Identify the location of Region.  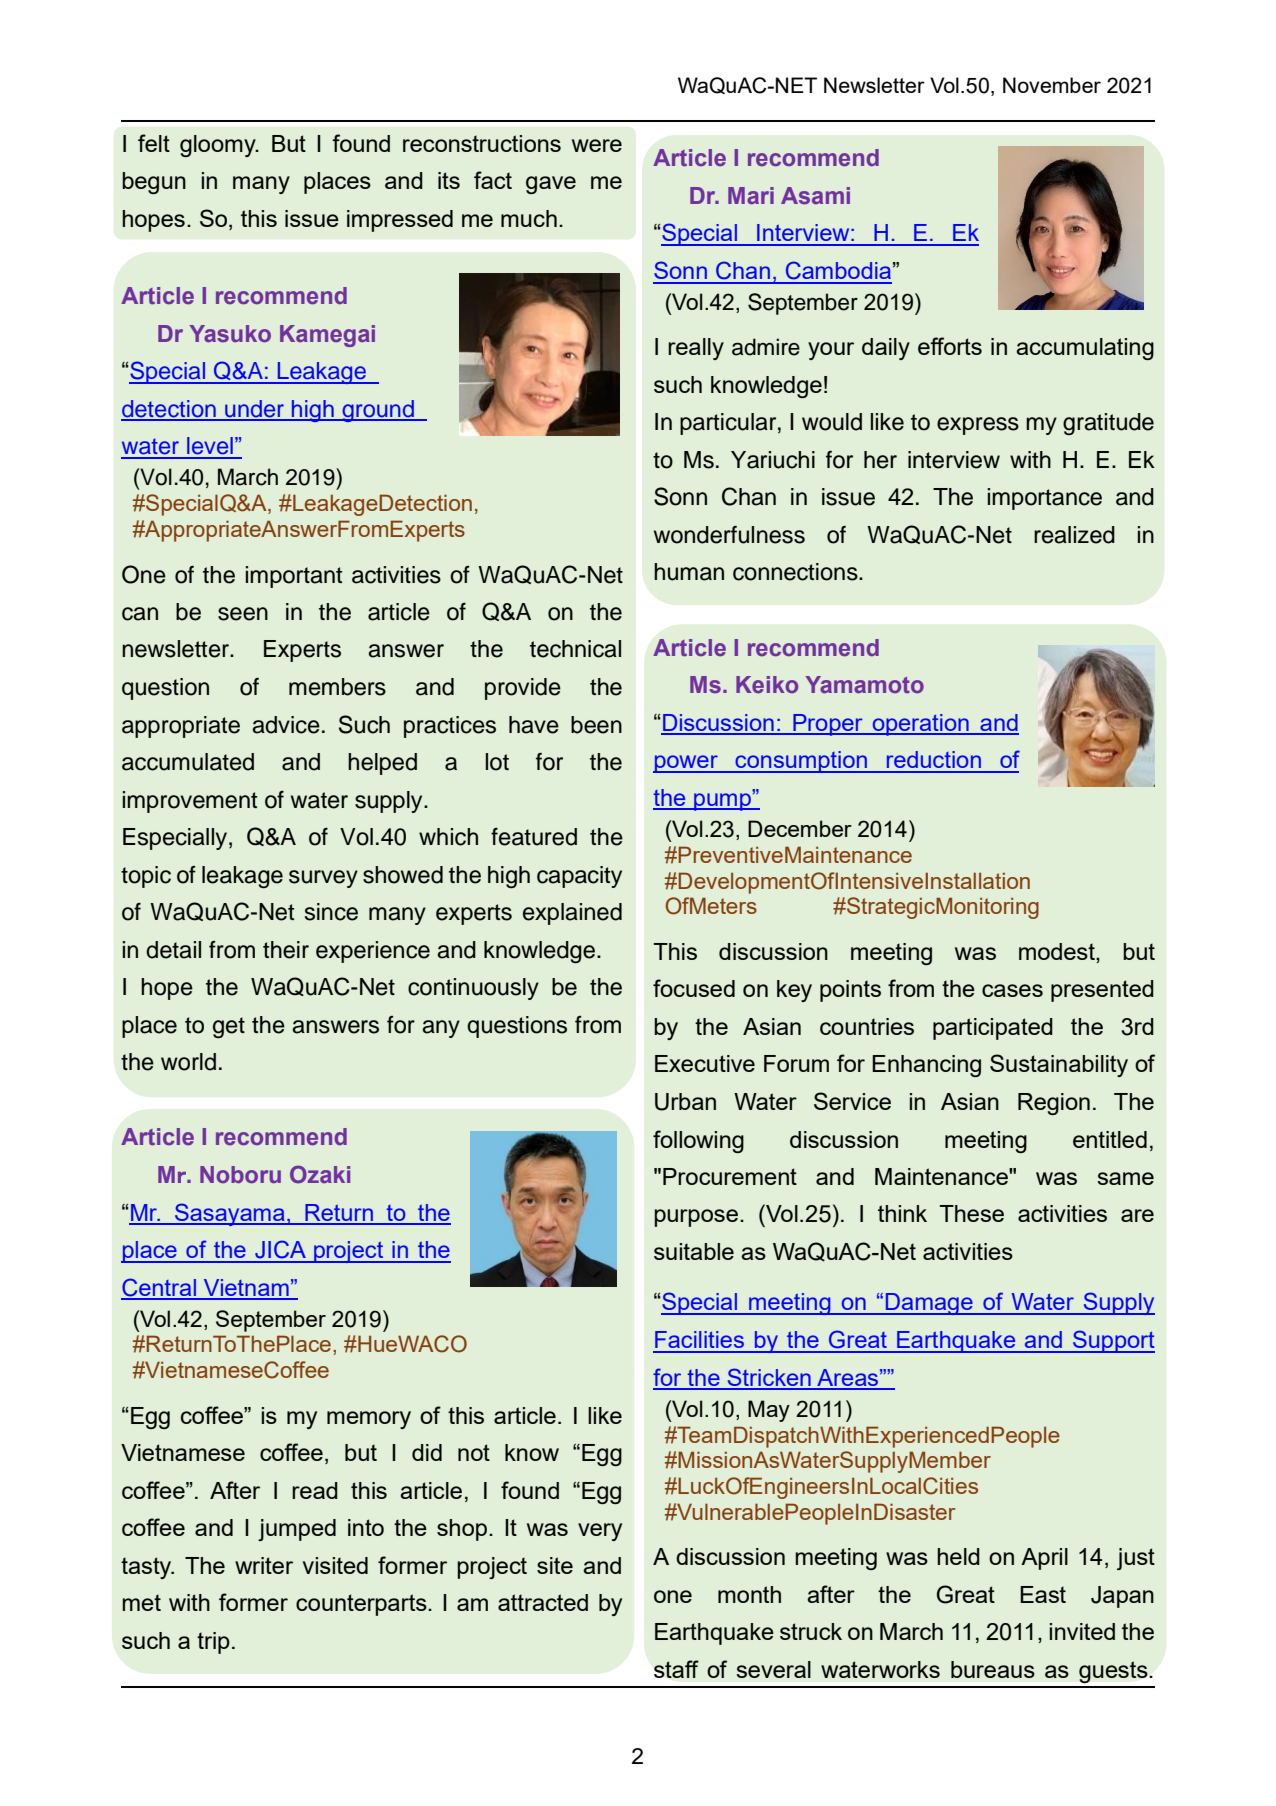
(1054, 1104).
